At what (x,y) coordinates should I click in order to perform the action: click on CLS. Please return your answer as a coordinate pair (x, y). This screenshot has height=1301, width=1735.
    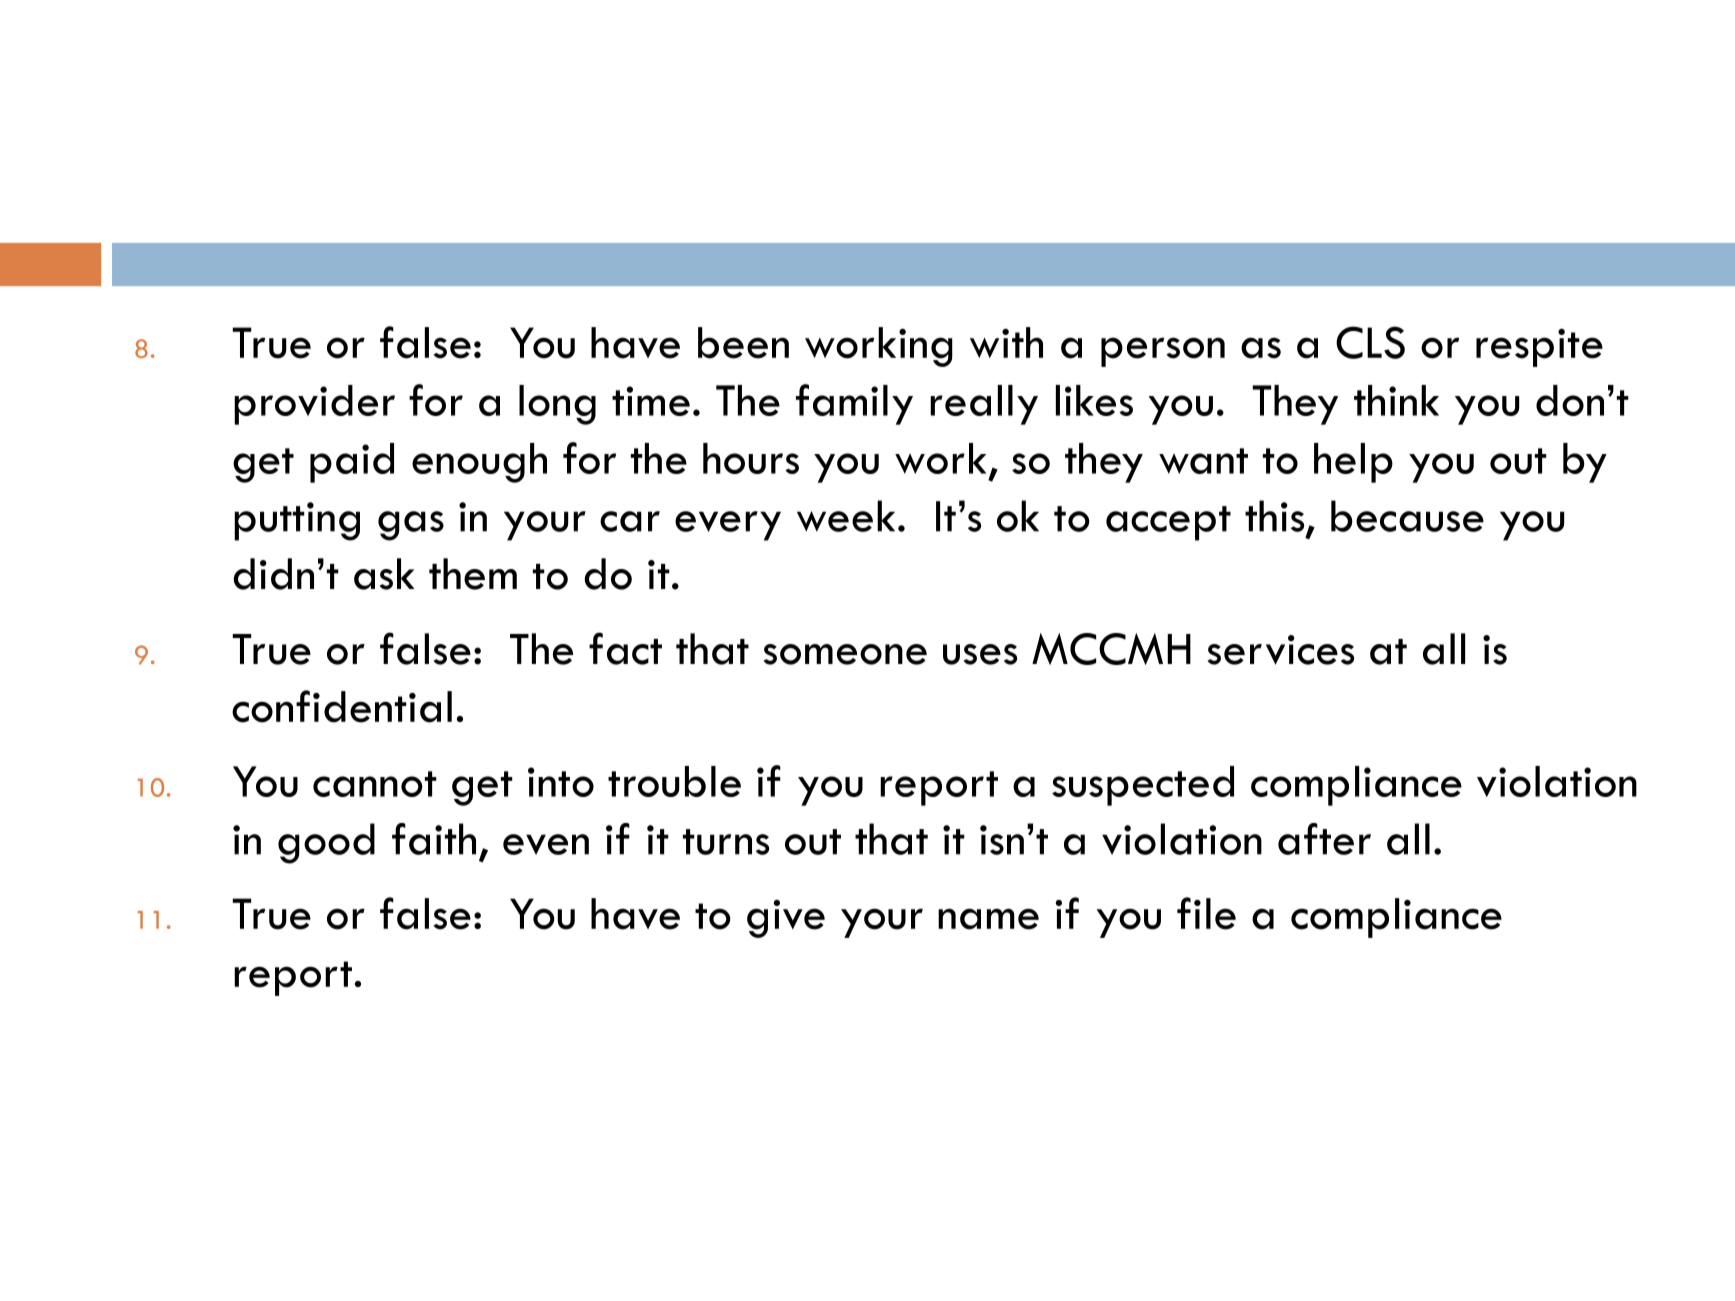
    Looking at the image, I should click on (1370, 342).
